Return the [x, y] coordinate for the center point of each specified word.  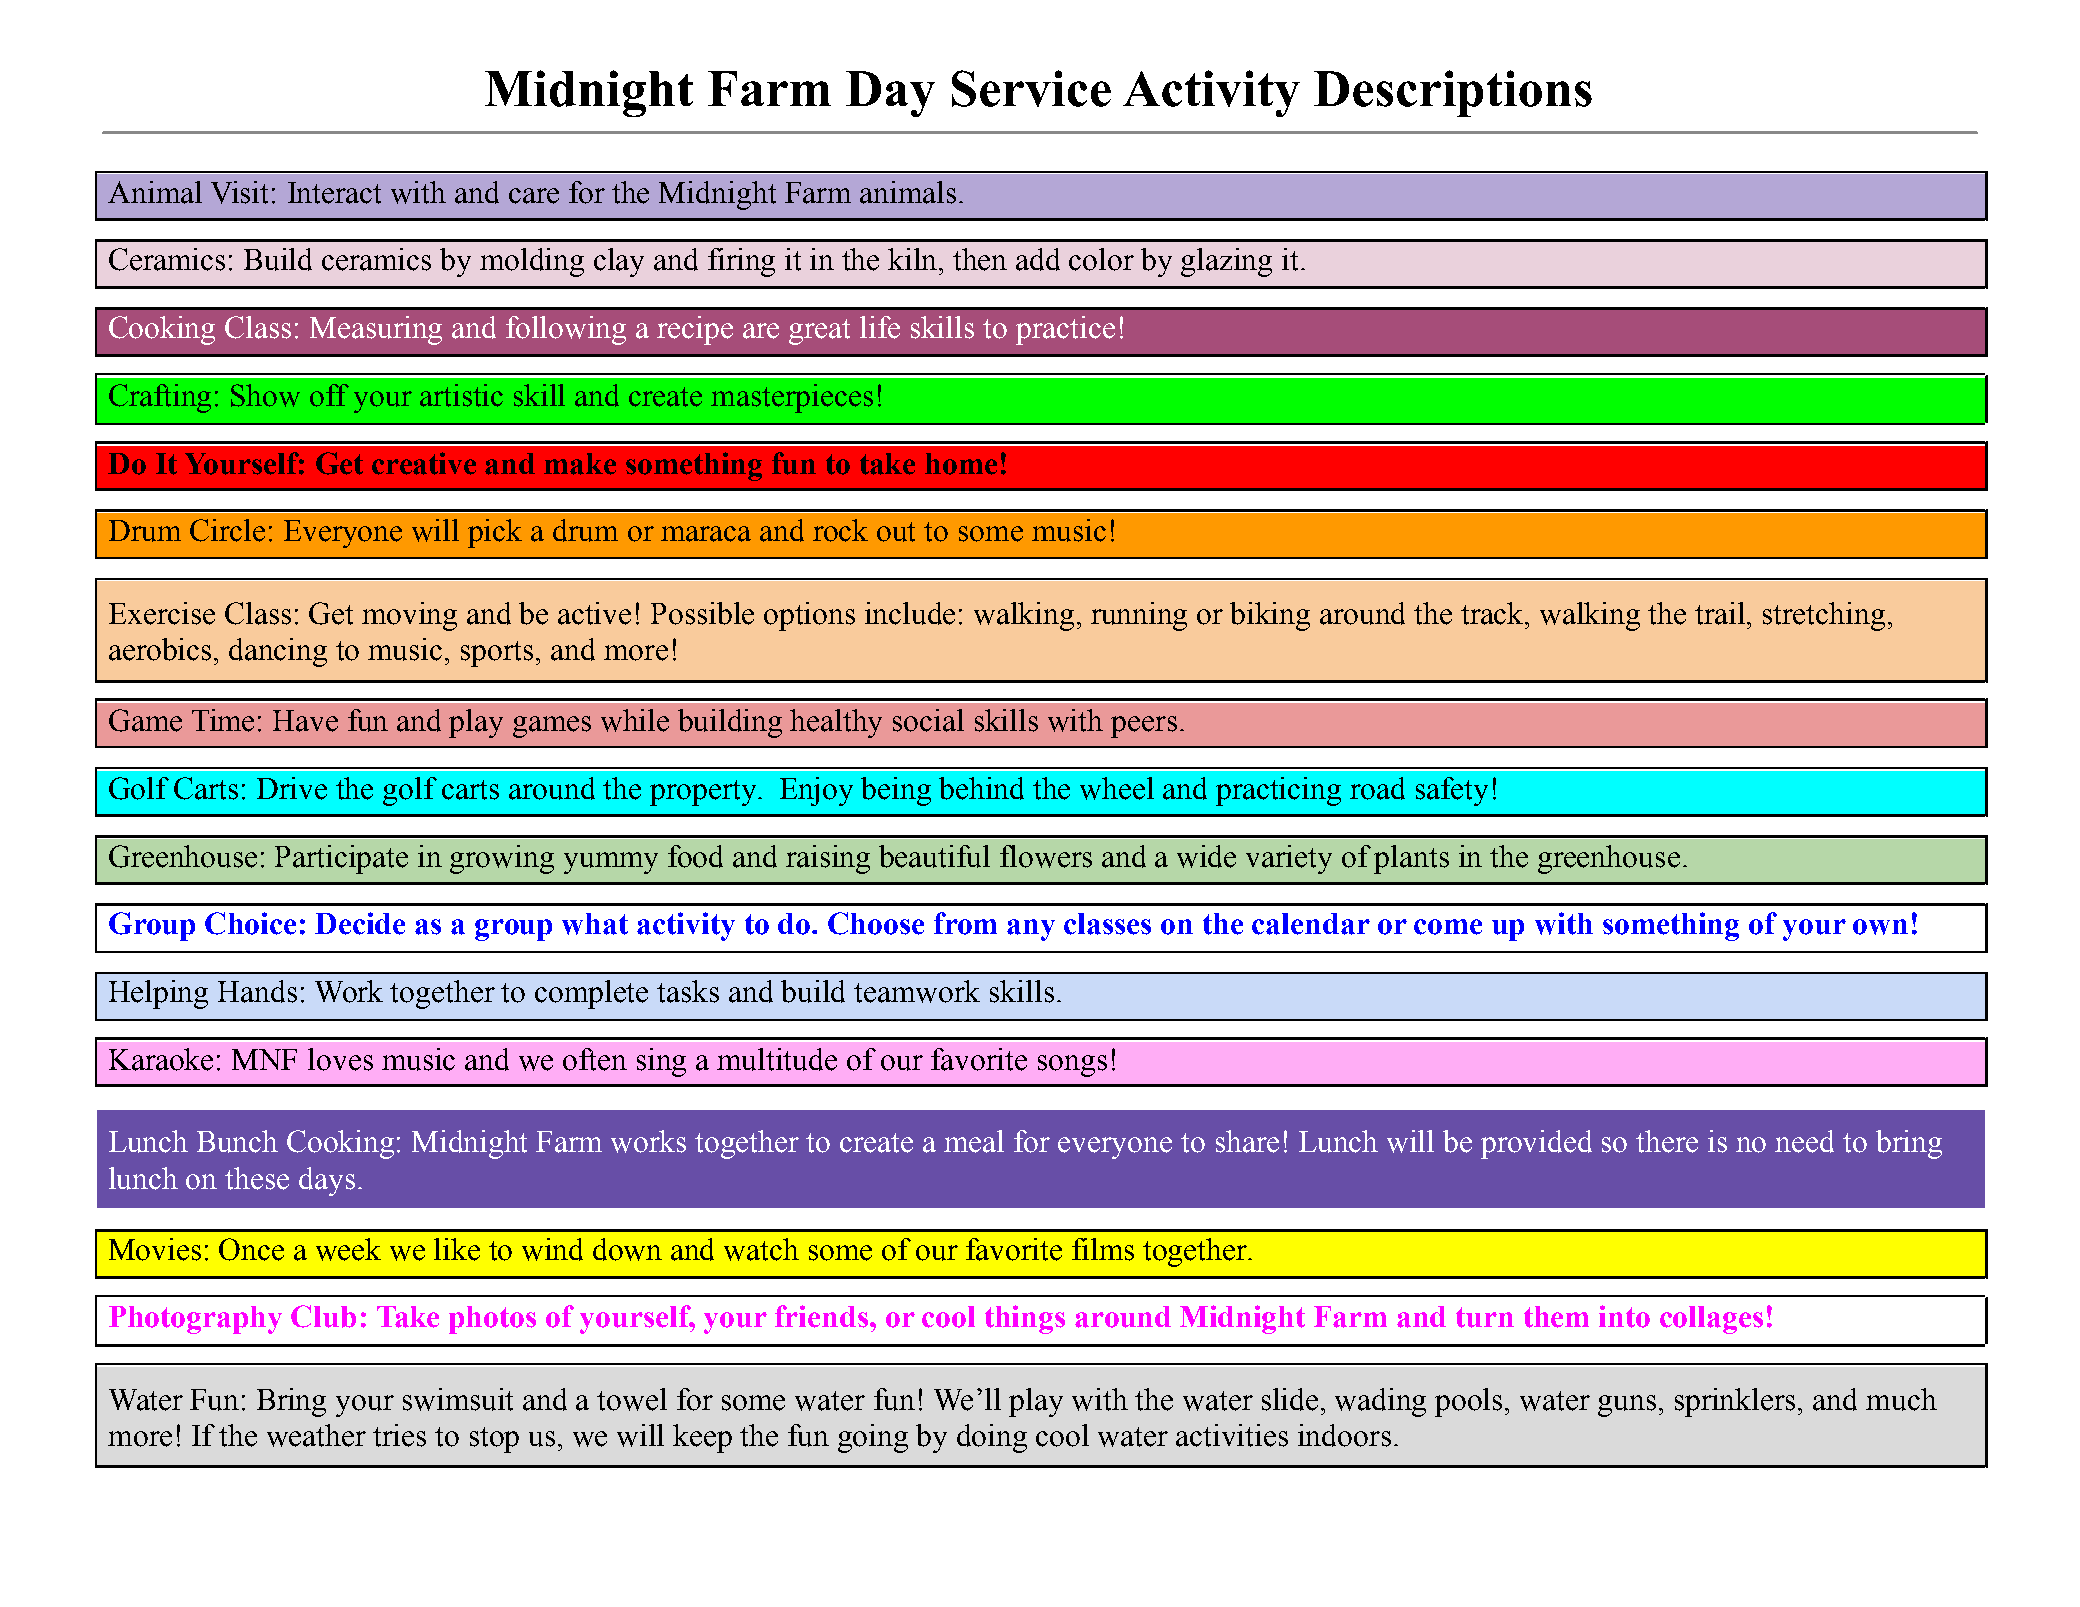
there [1667, 1141]
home [961, 464]
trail [1721, 613]
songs [1072, 1066]
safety [1452, 791]
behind [981, 788]
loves [340, 1059]
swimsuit [458, 1399]
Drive [292, 788]
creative [424, 463]
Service [1031, 88]
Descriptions [1453, 93]
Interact [334, 193]
